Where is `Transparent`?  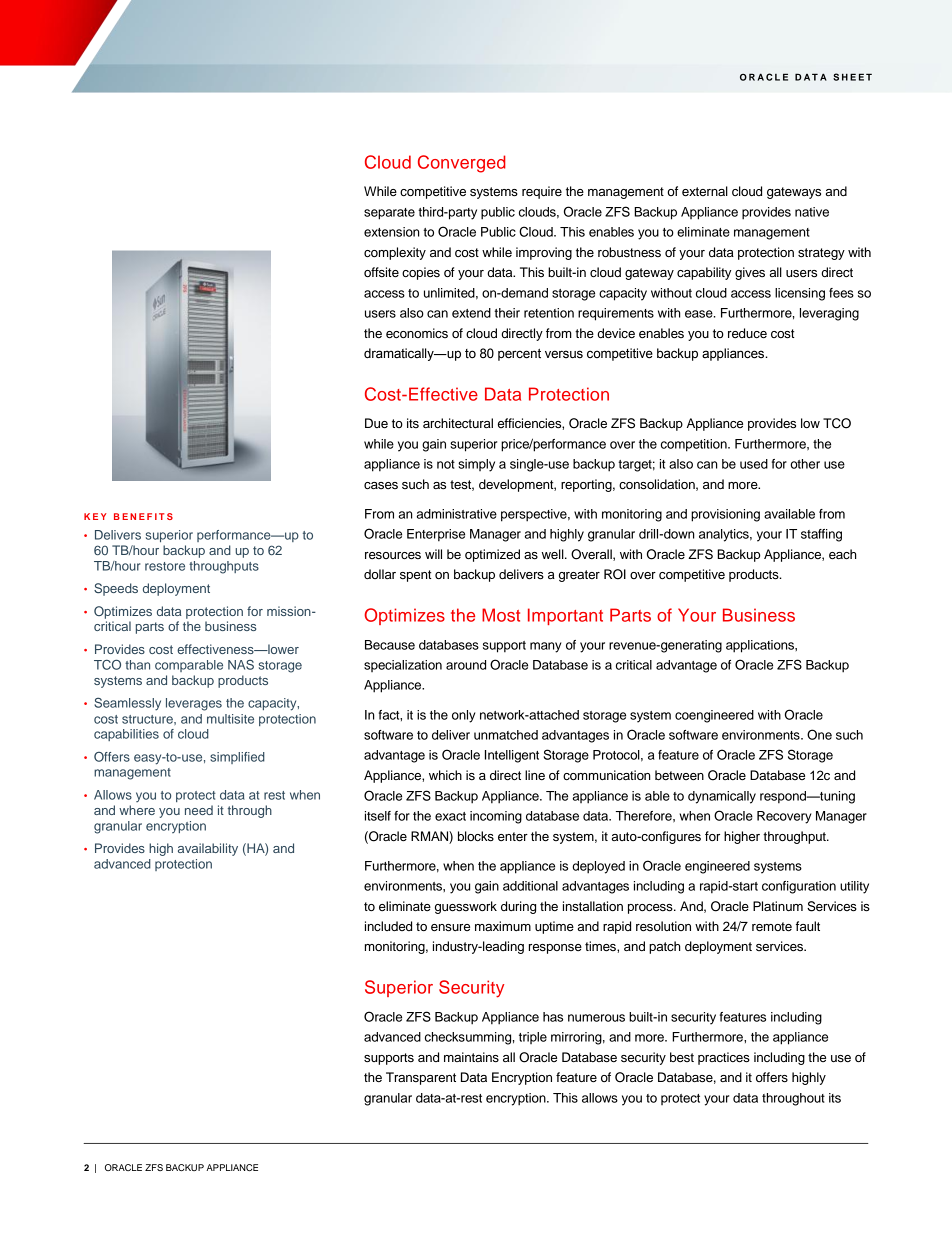
Transparent is located at coordinates (421, 1078).
